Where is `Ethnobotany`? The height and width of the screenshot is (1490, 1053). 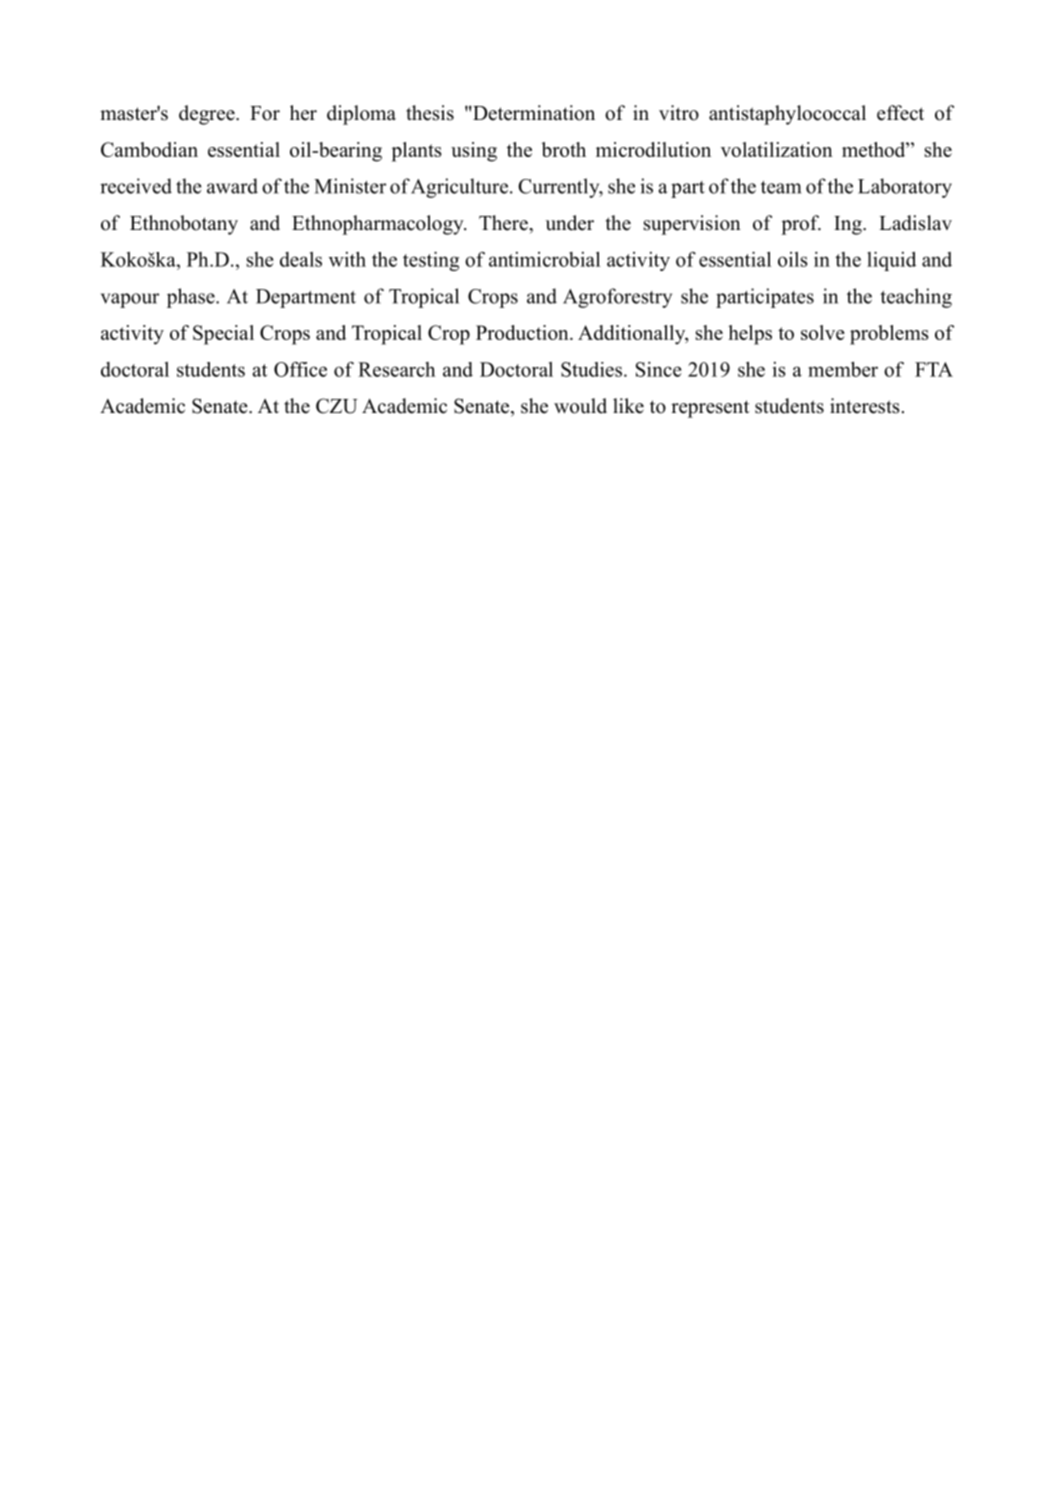
Ethnobotany is located at coordinates (184, 225).
